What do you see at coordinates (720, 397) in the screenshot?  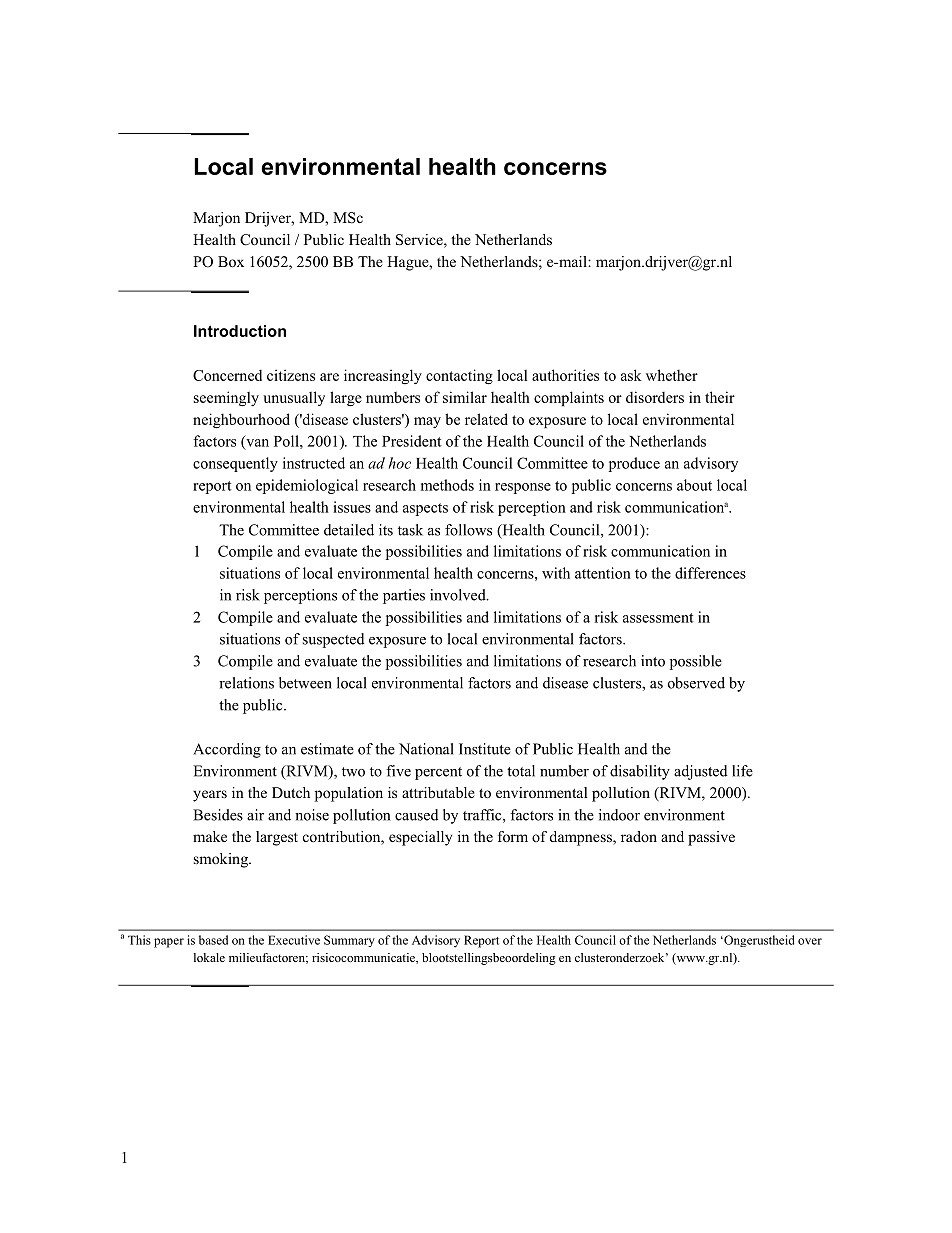 I see `their` at bounding box center [720, 397].
